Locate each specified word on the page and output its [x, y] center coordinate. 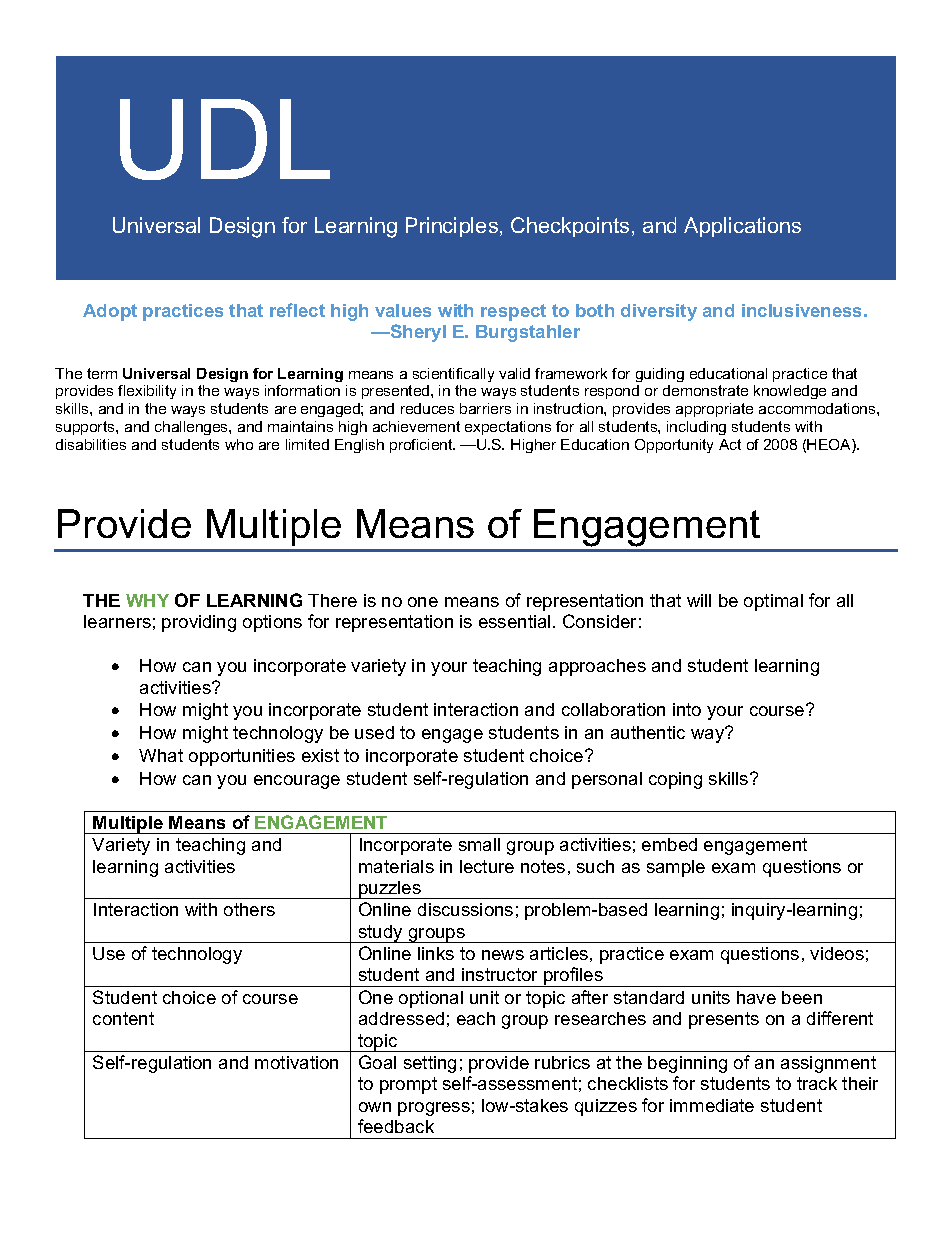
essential [514, 621]
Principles [453, 227]
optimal [773, 602]
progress [434, 1109]
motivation [296, 1062]
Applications [742, 227]
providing [199, 623]
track [817, 1083]
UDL [225, 139]
